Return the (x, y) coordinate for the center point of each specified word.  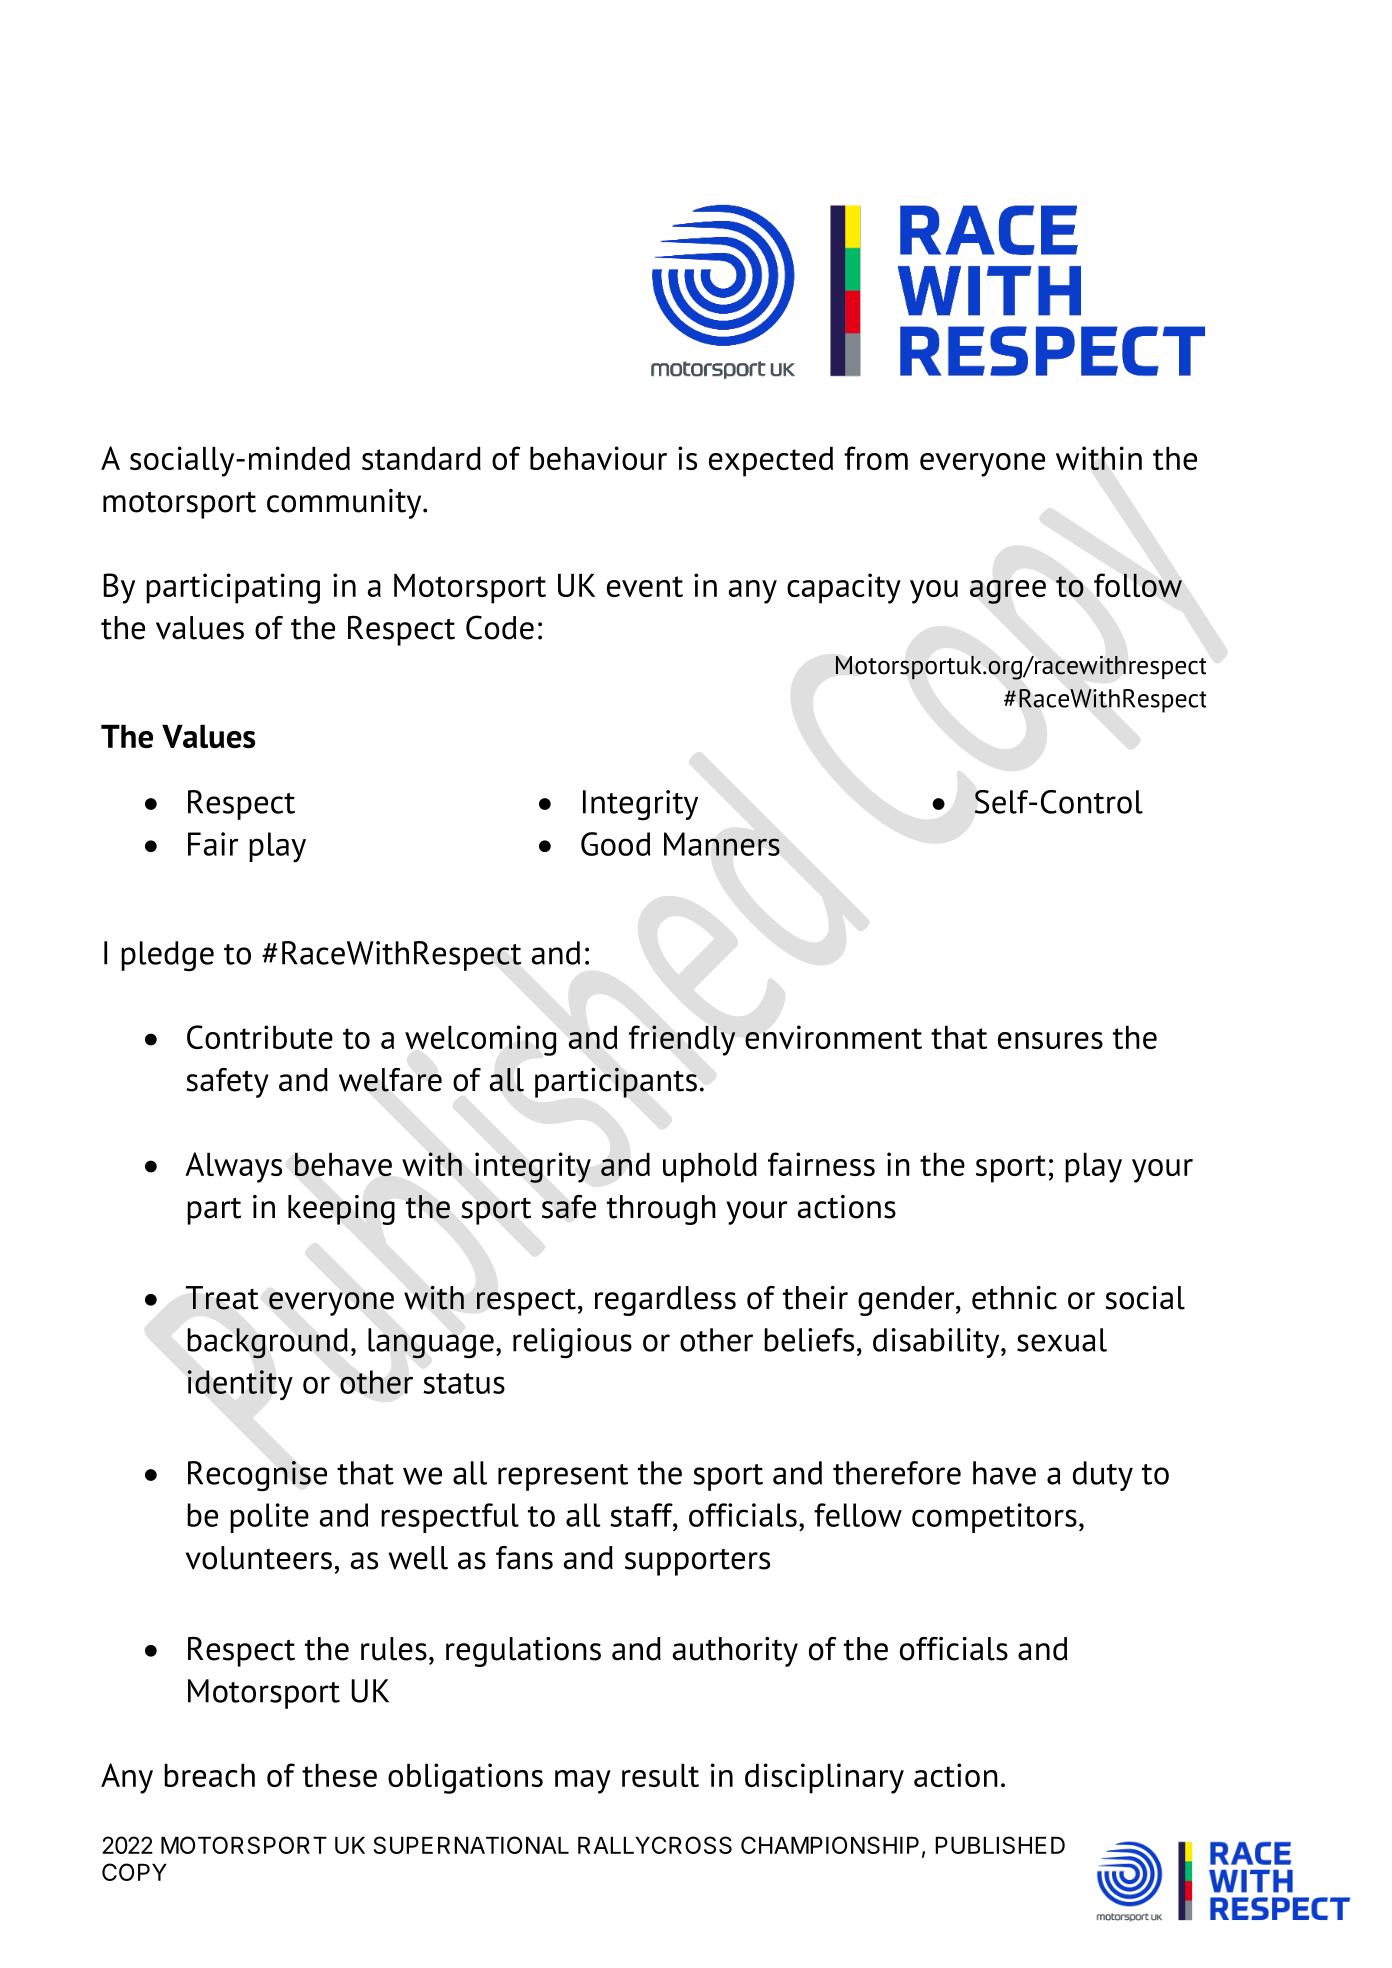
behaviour (598, 458)
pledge (167, 956)
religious (572, 1343)
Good (615, 844)
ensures (1050, 1040)
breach (209, 1775)
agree (1008, 592)
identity (240, 1385)
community (345, 504)
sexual (1062, 1340)
